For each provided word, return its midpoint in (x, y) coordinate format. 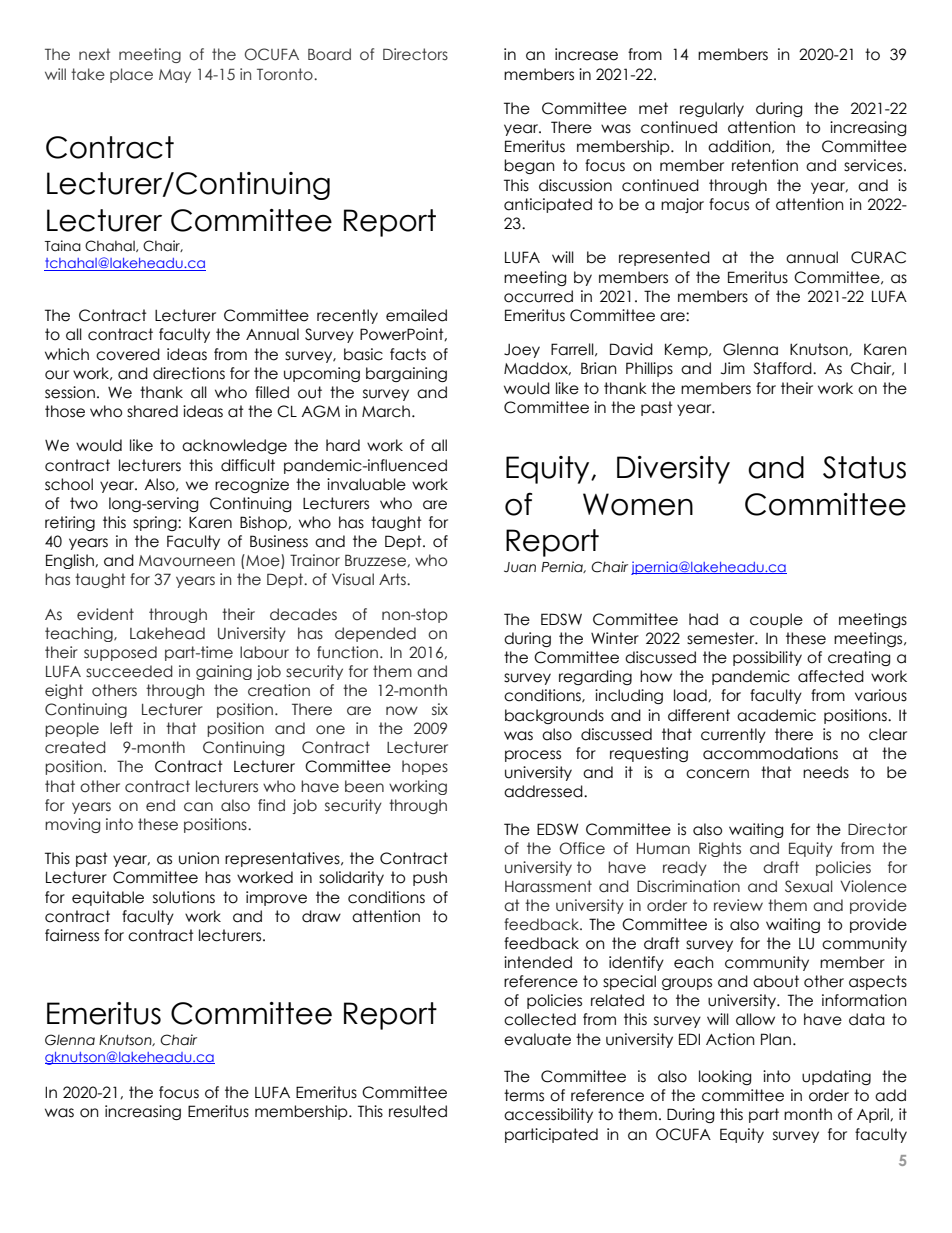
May (175, 76)
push (430, 878)
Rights (720, 849)
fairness (72, 935)
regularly (712, 109)
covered (128, 354)
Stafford (783, 368)
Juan (520, 567)
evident (105, 614)
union (199, 858)
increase (586, 54)
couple (776, 620)
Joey (522, 351)
